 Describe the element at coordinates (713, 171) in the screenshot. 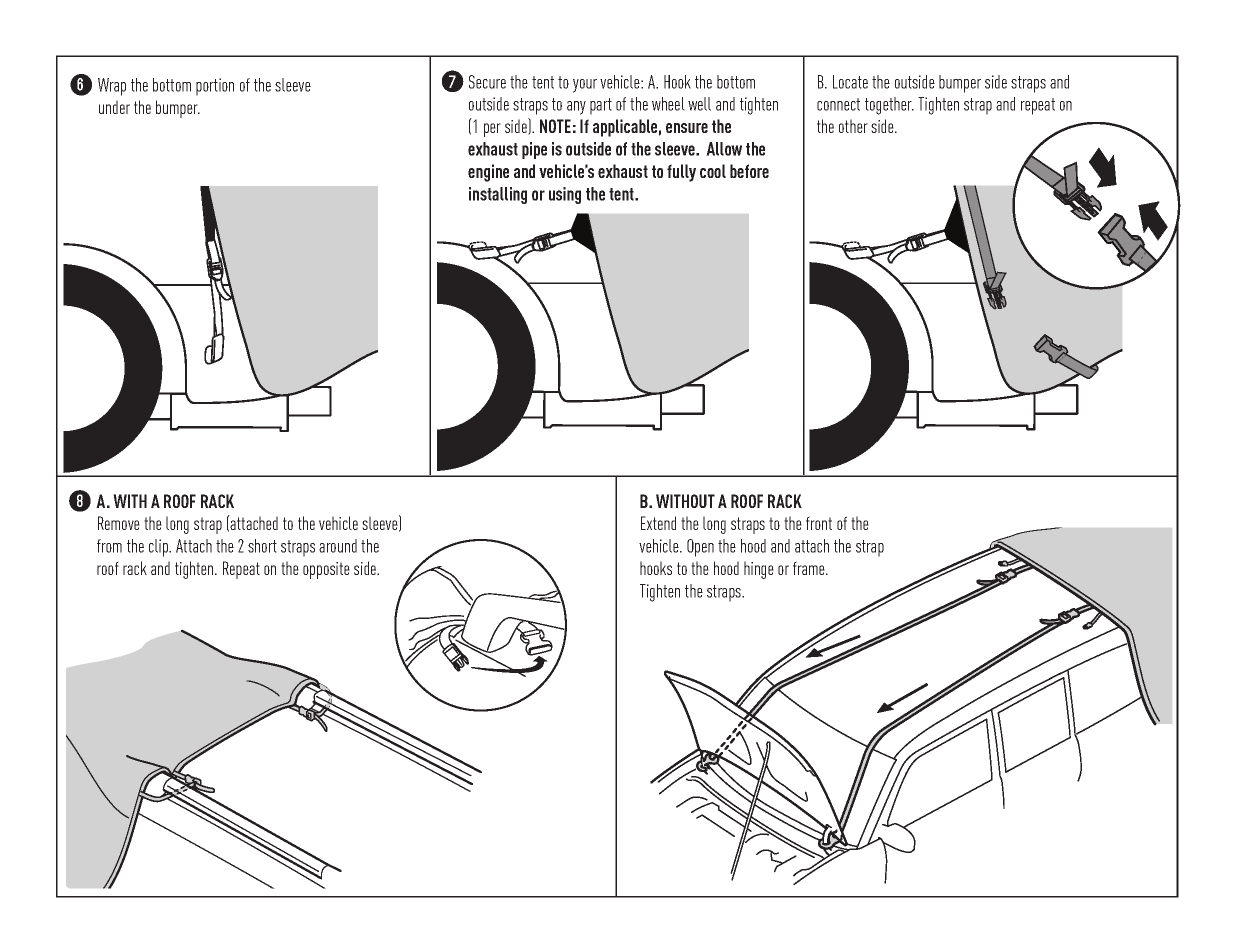

I see `cool` at that location.
